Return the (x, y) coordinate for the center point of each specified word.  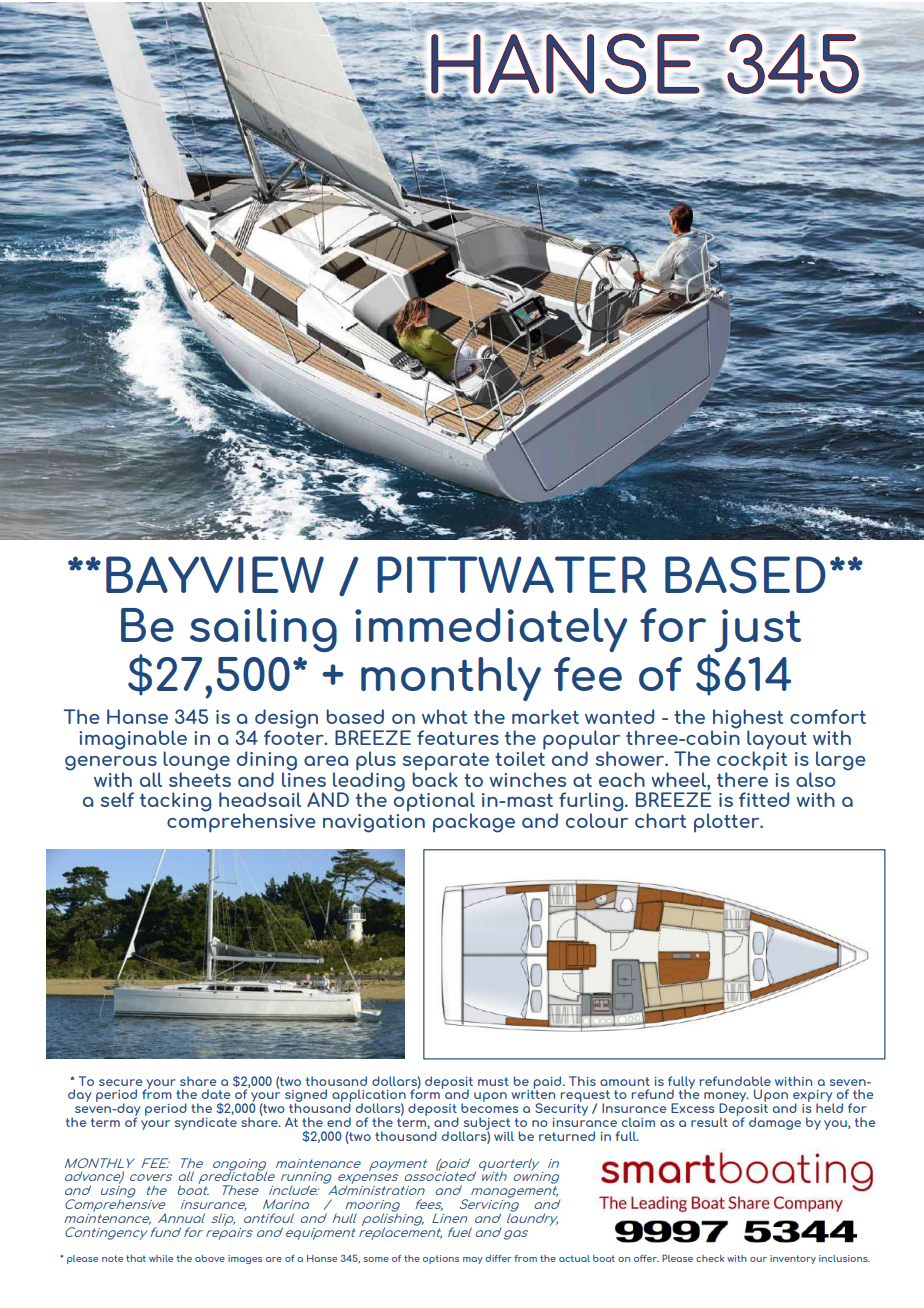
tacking (175, 802)
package (474, 823)
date (216, 1094)
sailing (263, 630)
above (210, 1258)
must (493, 1081)
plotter (728, 822)
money (726, 1098)
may (473, 1260)
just (757, 630)
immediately (491, 630)
